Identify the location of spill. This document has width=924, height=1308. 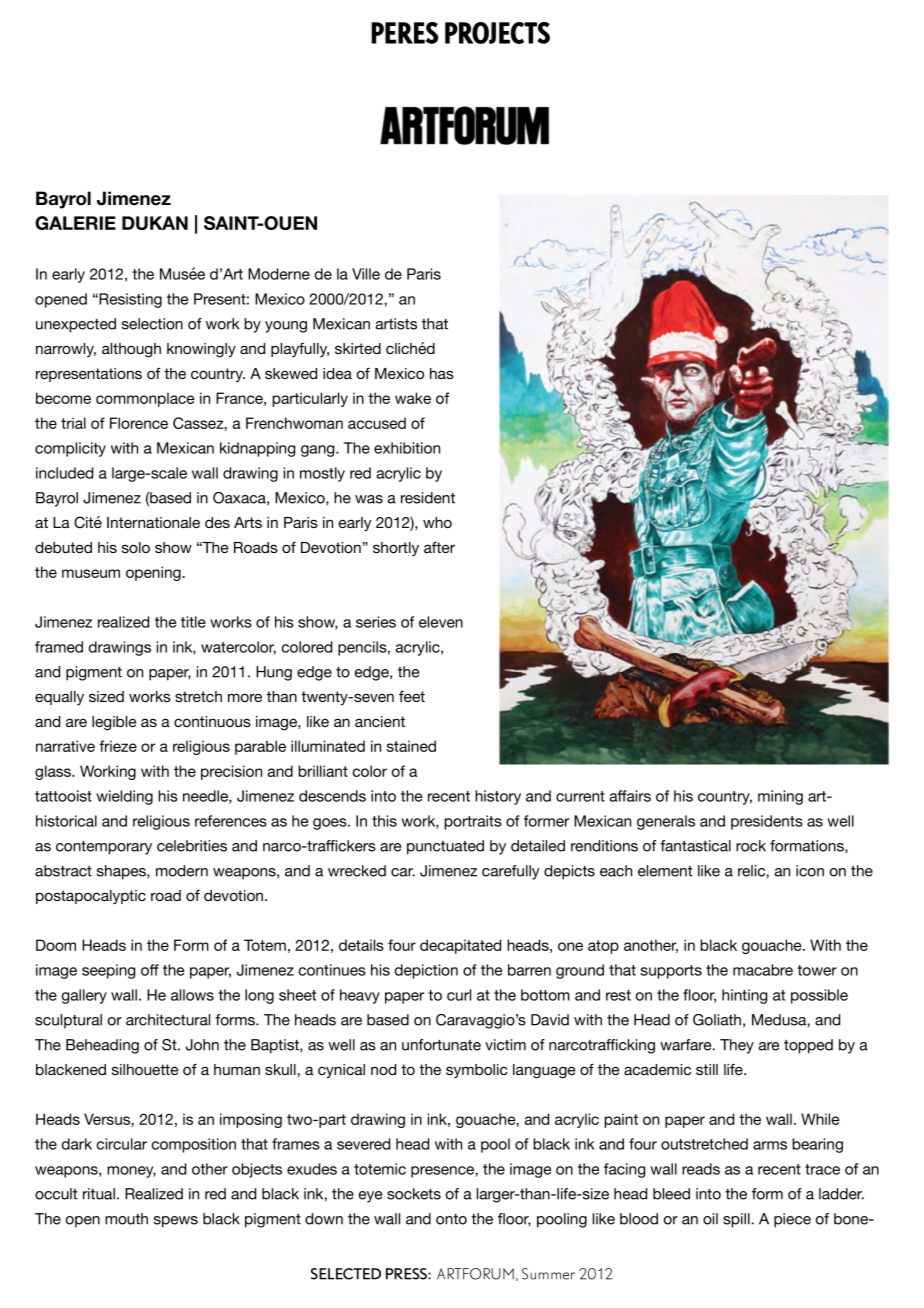
(737, 1220).
